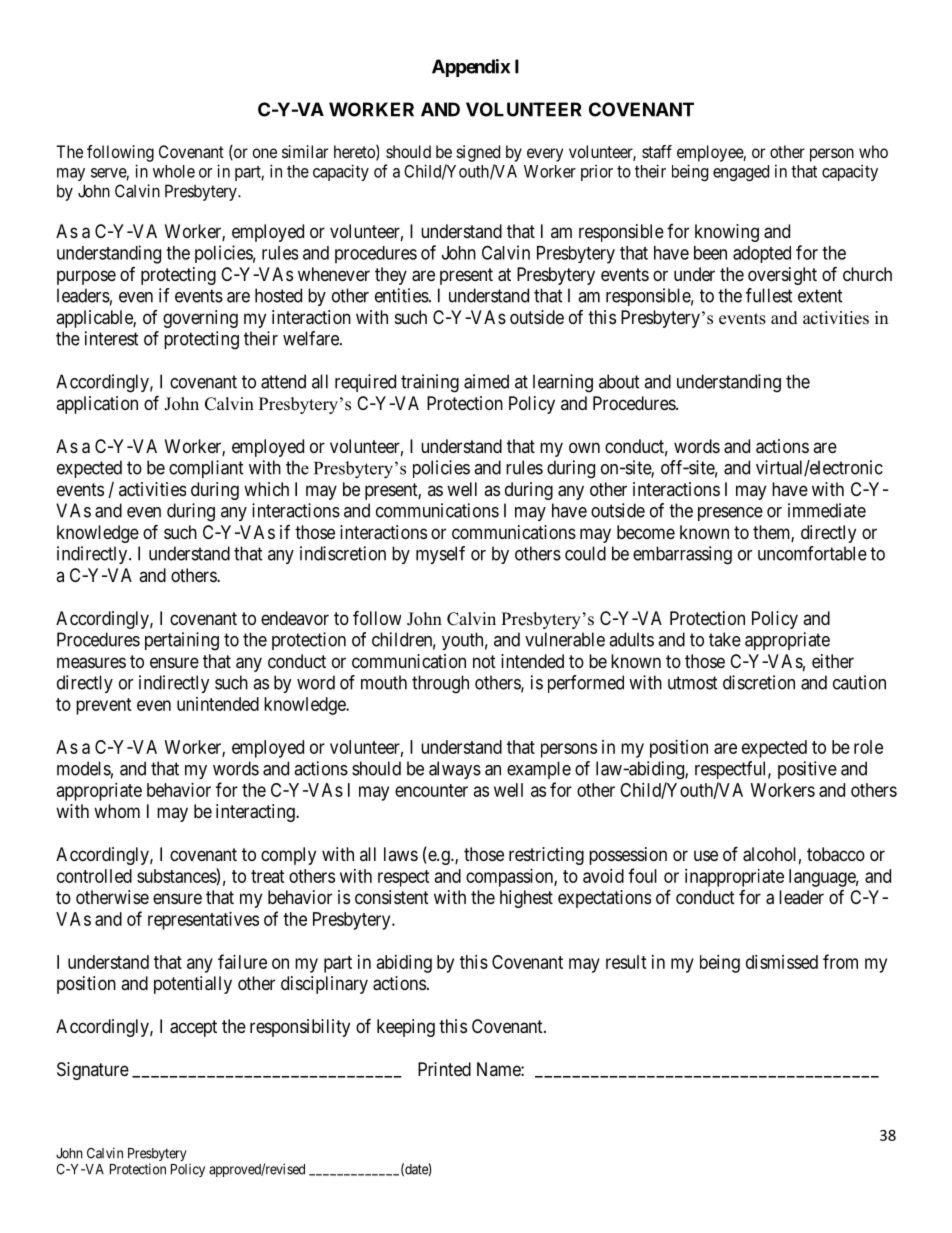  What do you see at coordinates (440, 555) in the page?
I see `myself` at bounding box center [440, 555].
